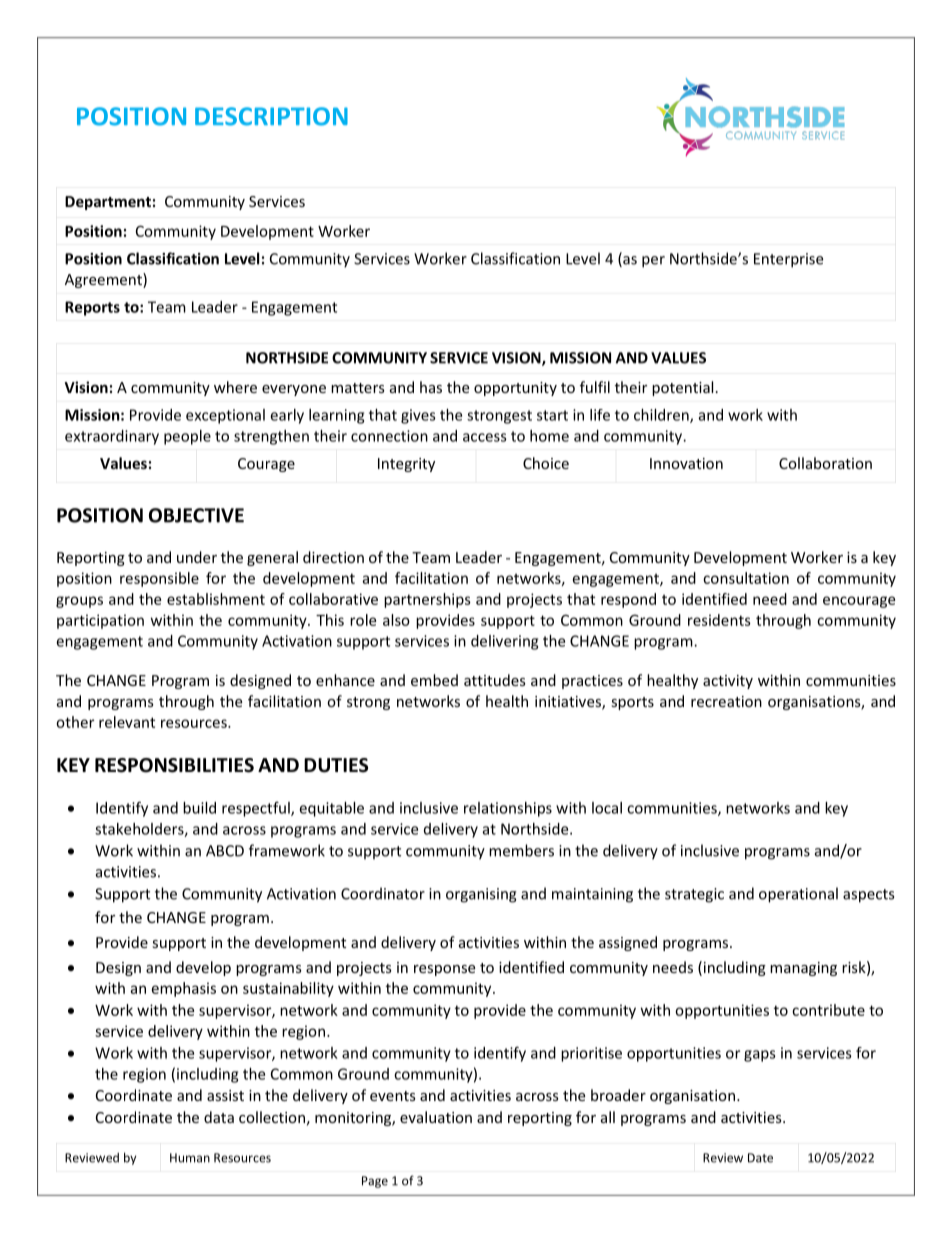  What do you see at coordinates (788, 260) in the page?
I see `Enterprise` at bounding box center [788, 260].
